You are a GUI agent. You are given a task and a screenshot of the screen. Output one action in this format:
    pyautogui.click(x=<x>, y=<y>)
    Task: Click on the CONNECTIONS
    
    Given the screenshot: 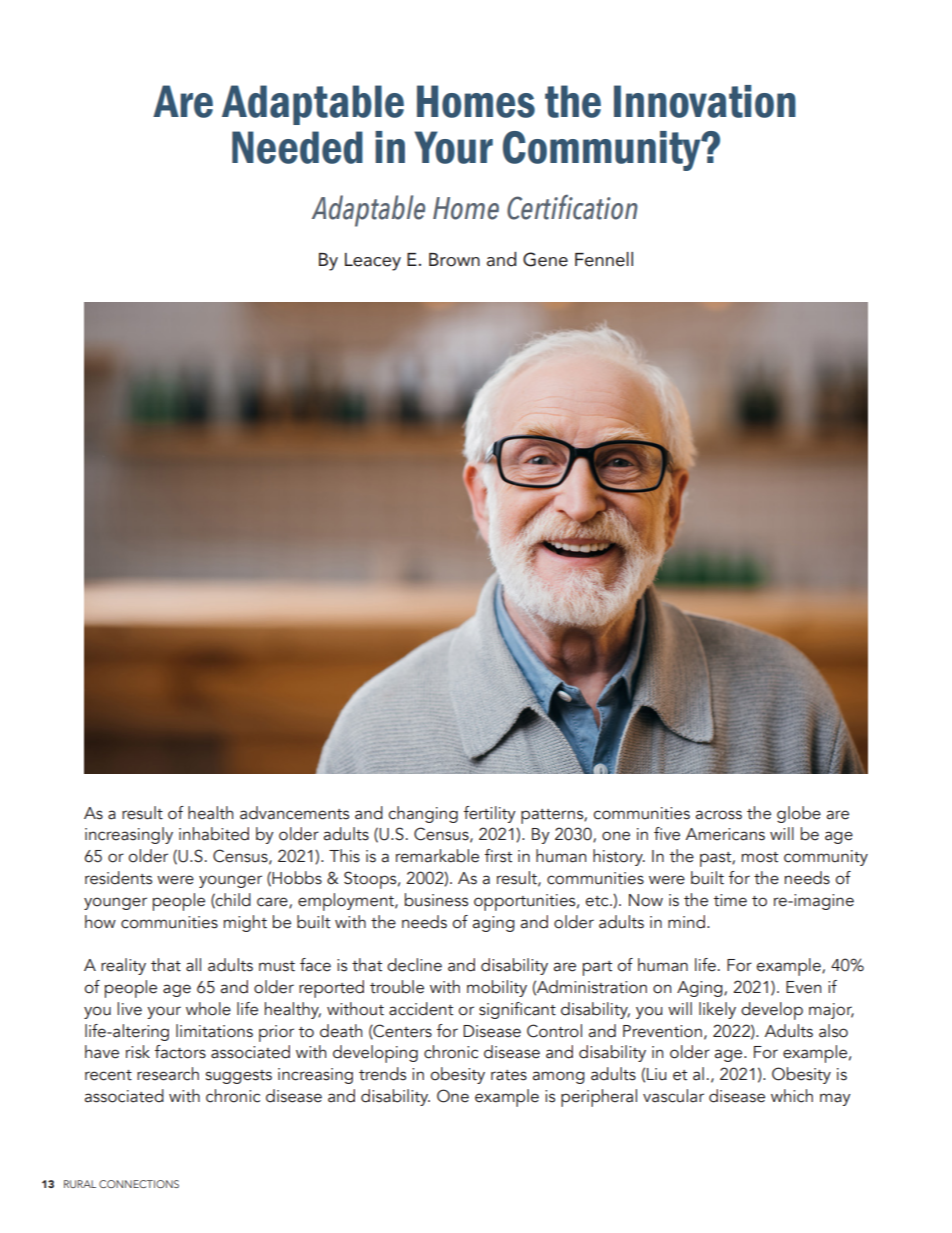 What is the action you would take?
    pyautogui.click(x=139, y=1184)
